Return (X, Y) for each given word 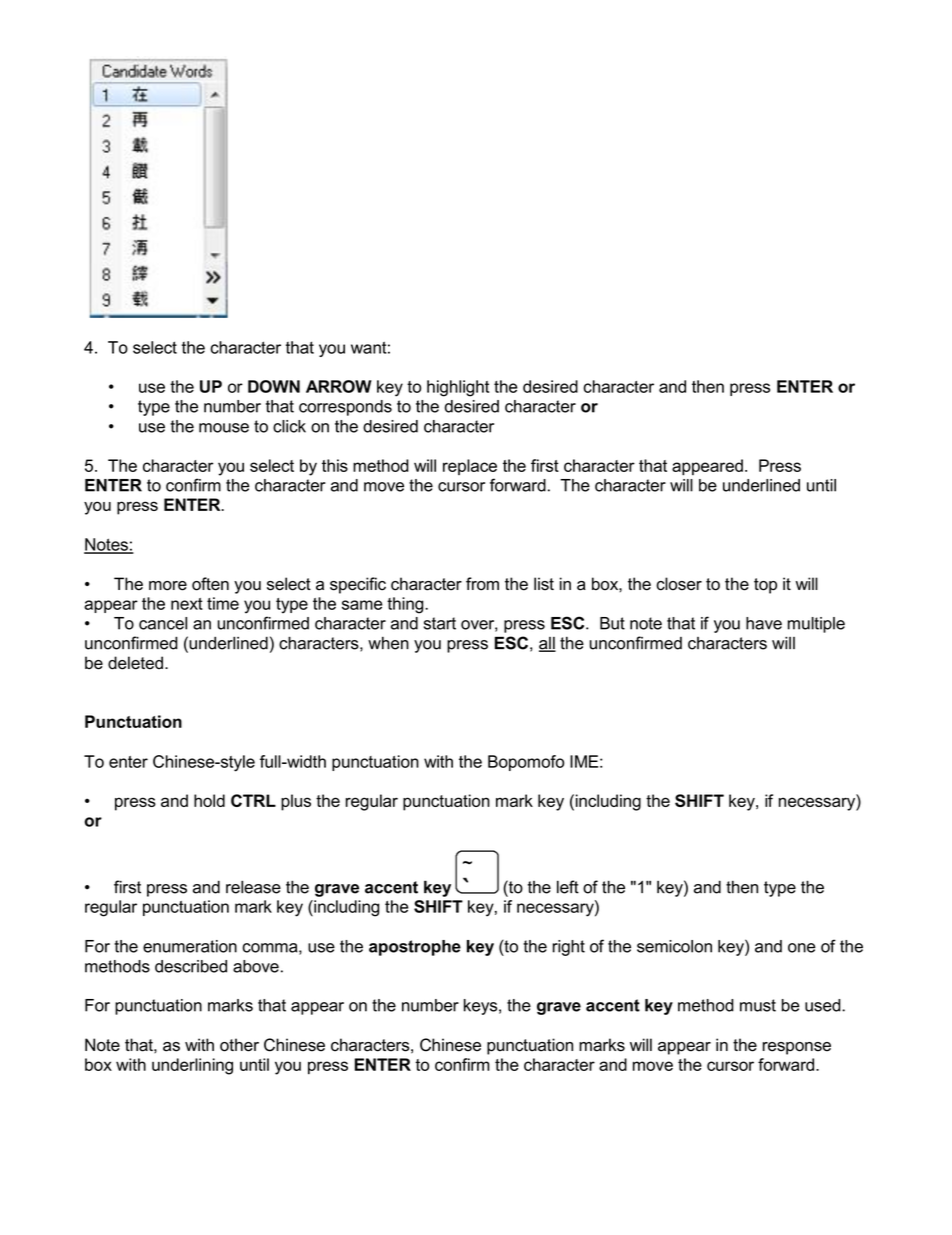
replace (470, 467)
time (223, 603)
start (440, 623)
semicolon (674, 946)
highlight (458, 388)
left (568, 887)
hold (209, 800)
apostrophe (415, 948)
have (764, 623)
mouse (224, 428)
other (239, 1045)
